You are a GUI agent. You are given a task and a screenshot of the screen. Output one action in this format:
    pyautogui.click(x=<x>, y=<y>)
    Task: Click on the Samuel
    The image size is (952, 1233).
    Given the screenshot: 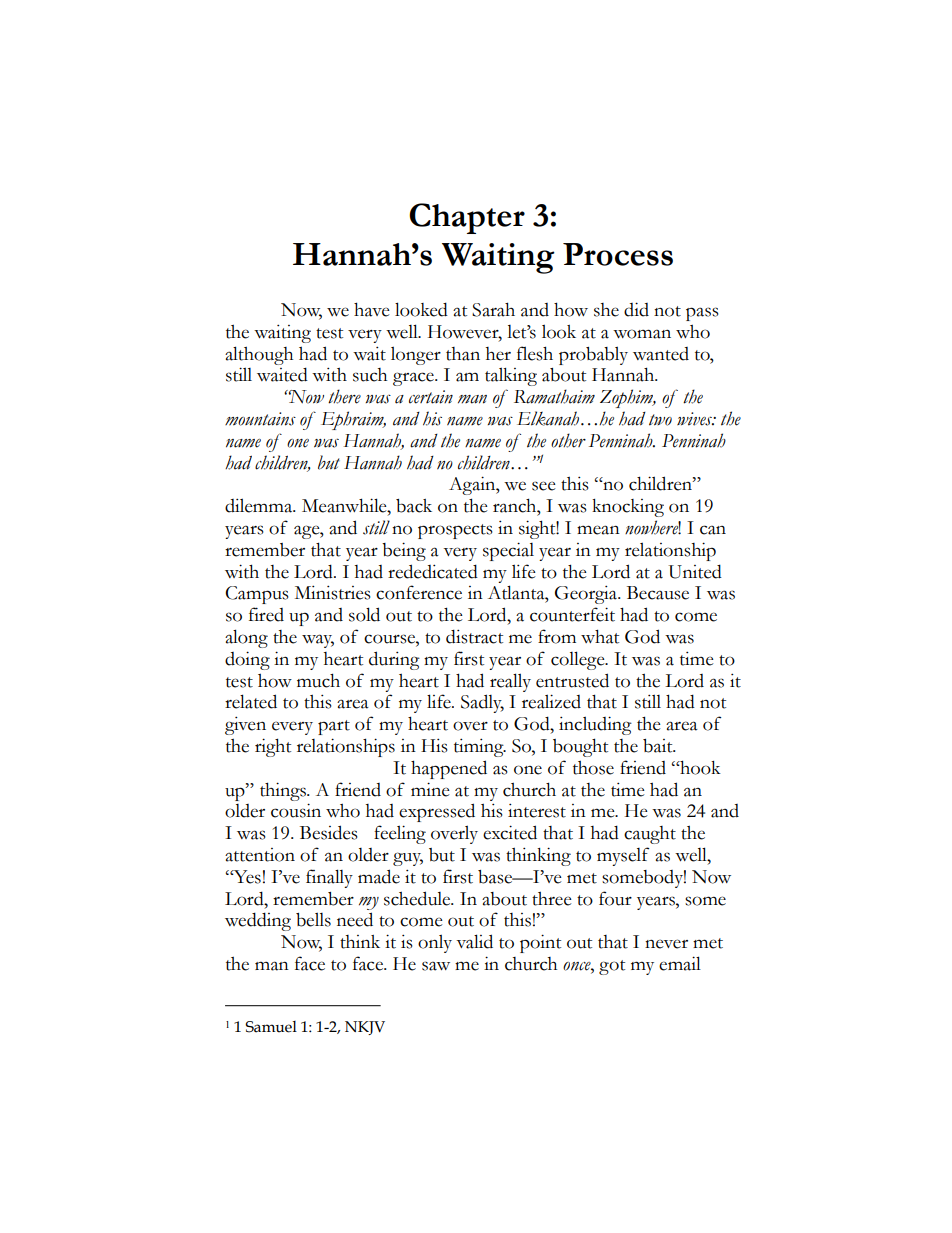 What is the action you would take?
    pyautogui.click(x=271, y=1027)
